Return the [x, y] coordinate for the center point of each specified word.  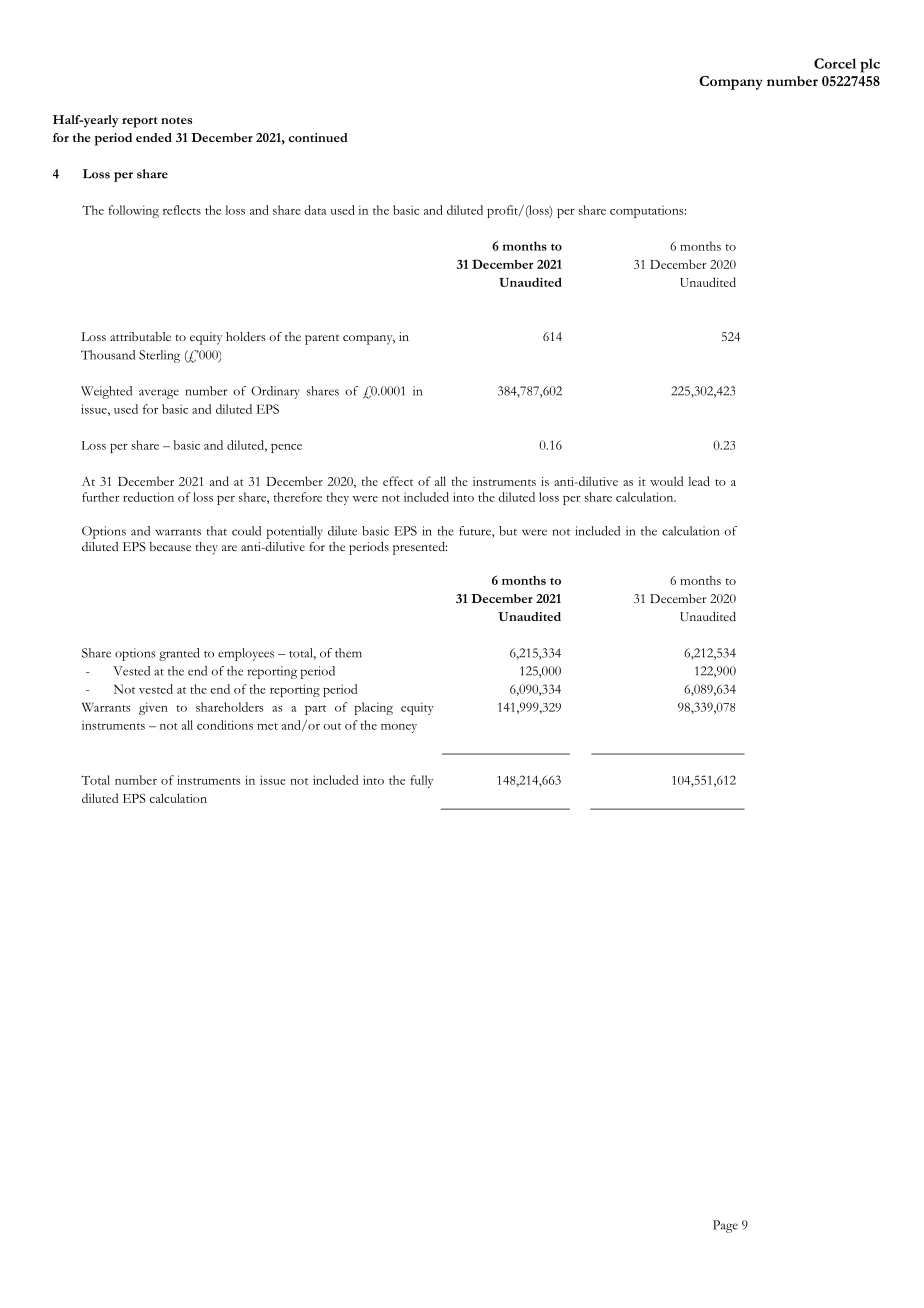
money [399, 728]
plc [870, 65]
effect [398, 481]
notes [176, 120]
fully [421, 781]
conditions [225, 725]
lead [699, 481]
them [348, 653]
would [666, 481]
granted [179, 654]
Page [725, 1226]
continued [318, 137]
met [267, 726]
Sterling [159, 356]
